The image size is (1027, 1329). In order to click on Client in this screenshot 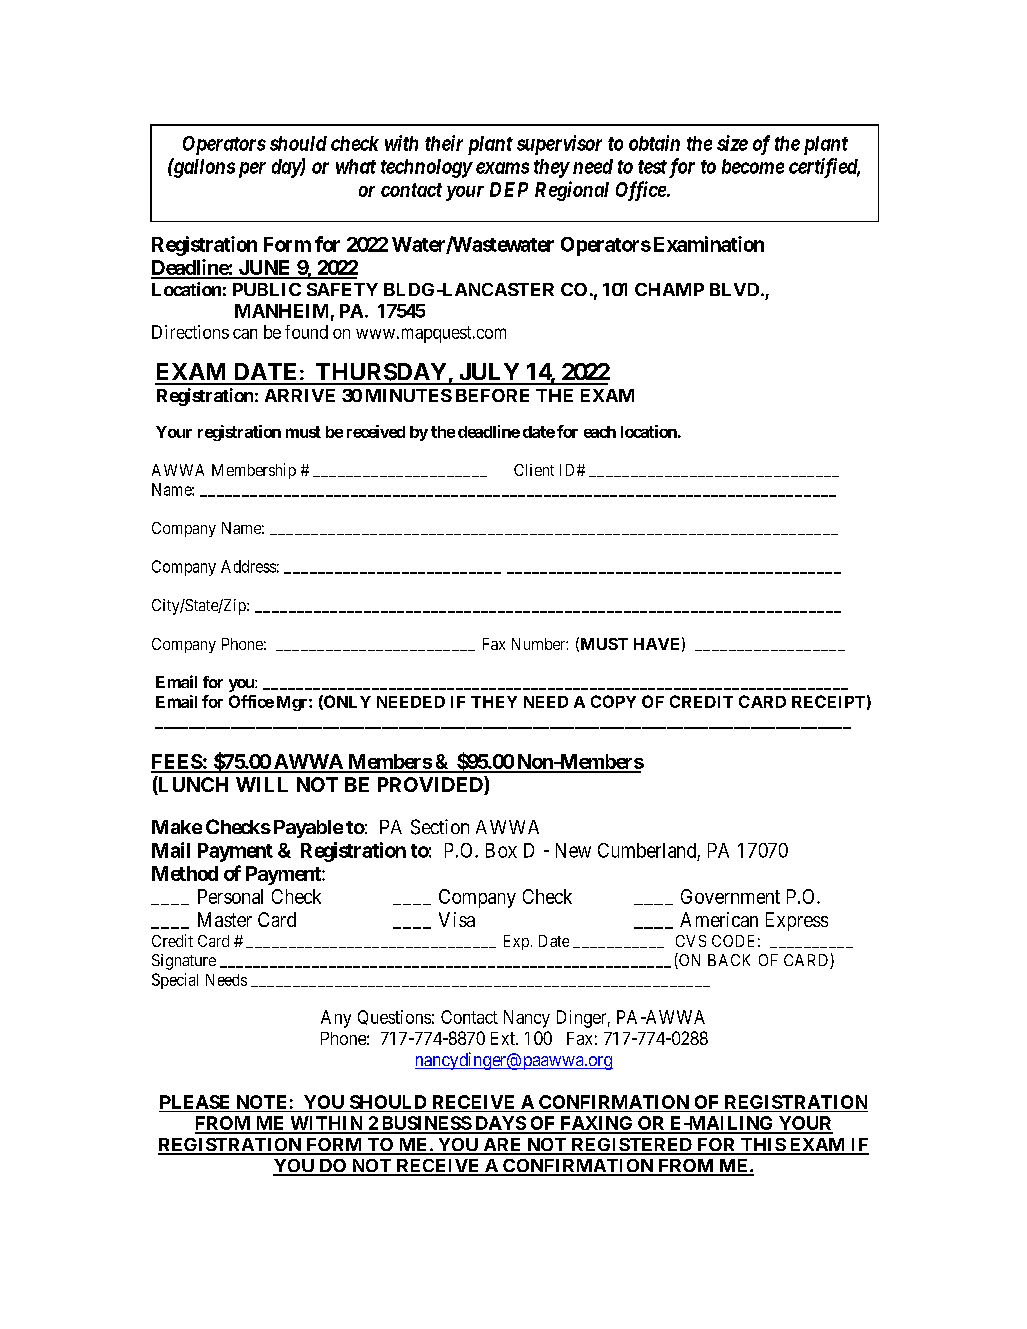, I will do `click(534, 470)`.
